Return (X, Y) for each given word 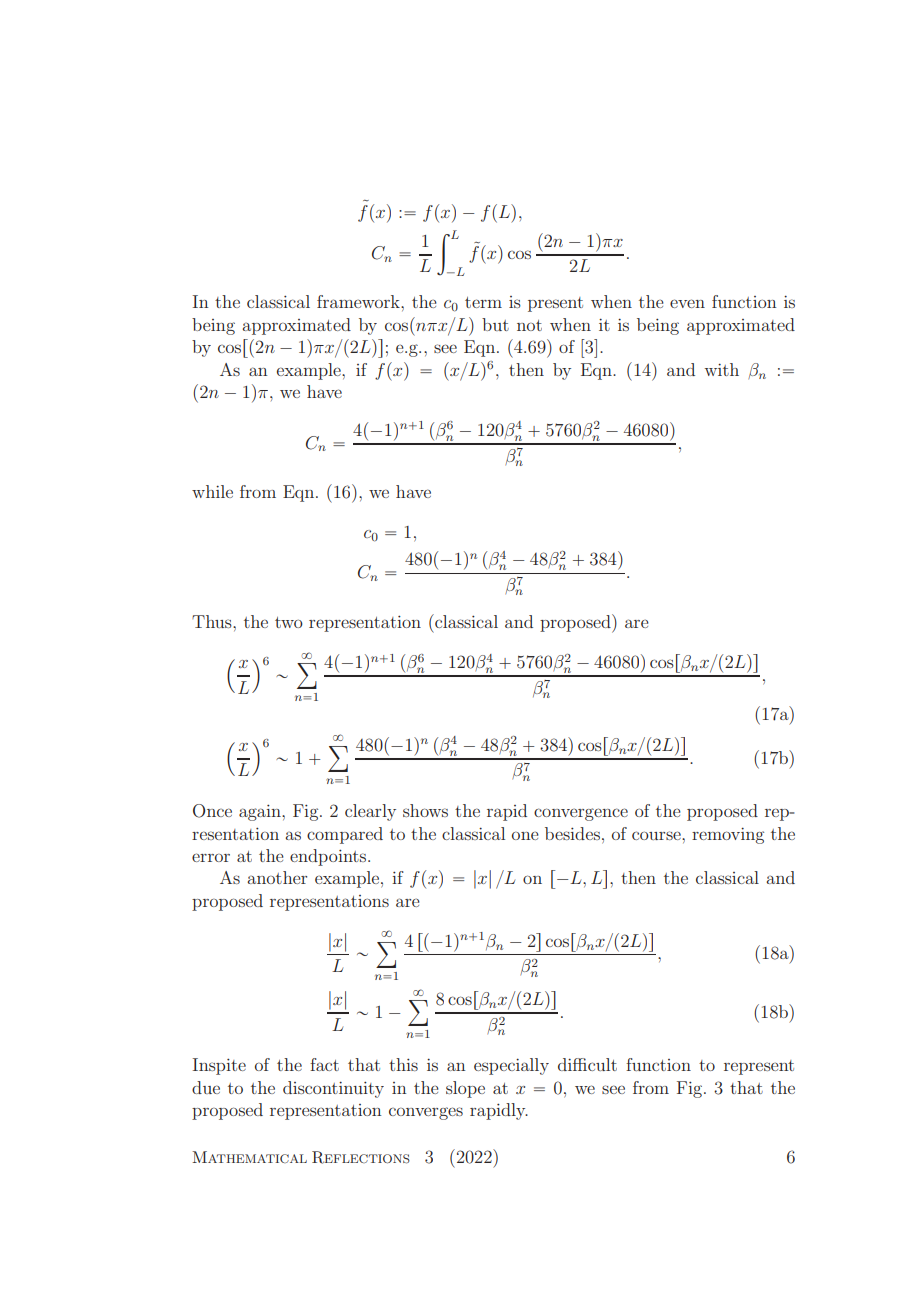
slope (465, 1089)
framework (359, 301)
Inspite (219, 1066)
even (687, 303)
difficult (587, 1064)
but (495, 324)
